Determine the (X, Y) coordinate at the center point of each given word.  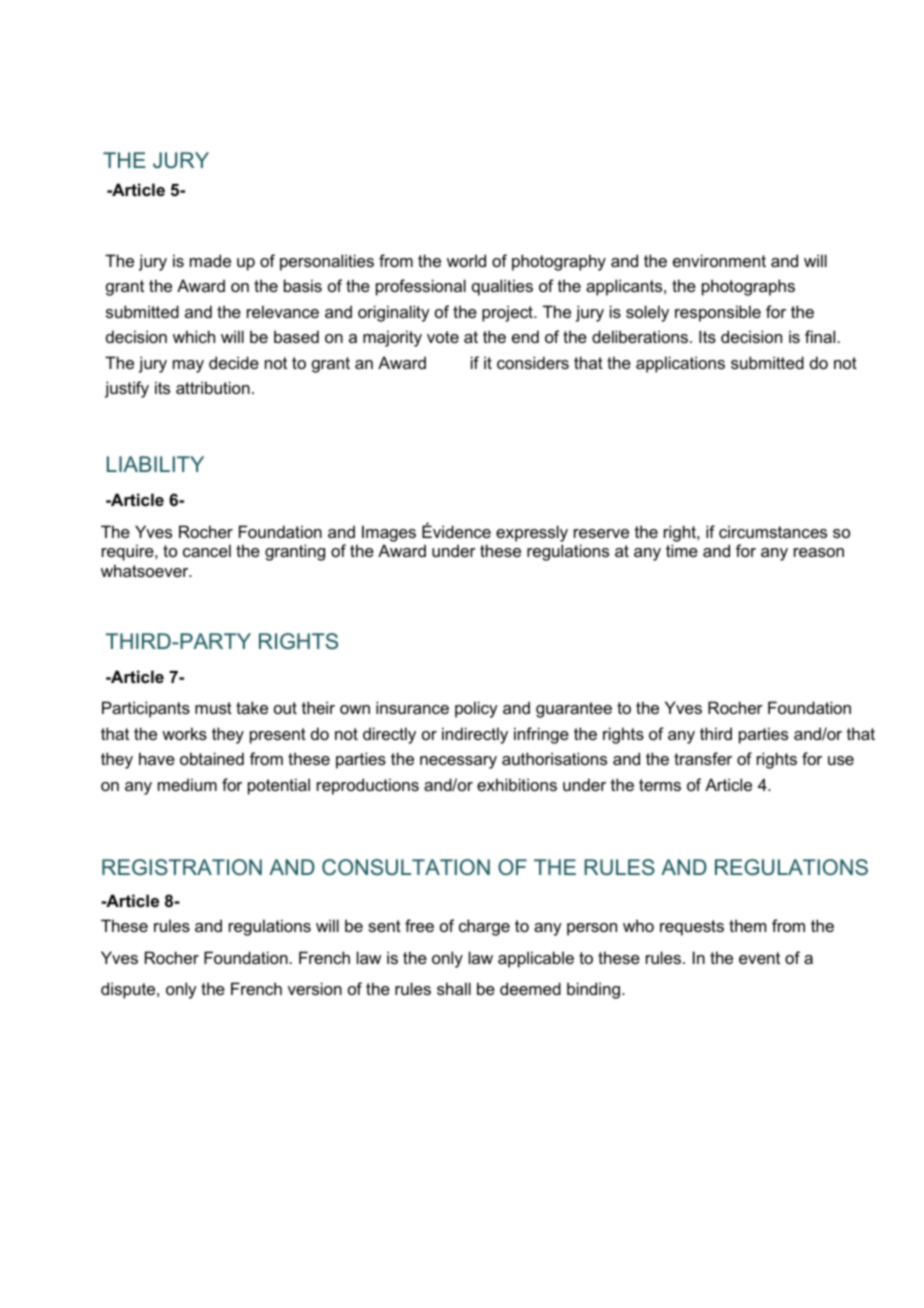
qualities (502, 287)
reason (819, 552)
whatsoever (146, 570)
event (759, 958)
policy (476, 709)
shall (454, 988)
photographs (748, 287)
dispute (129, 990)
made (210, 260)
